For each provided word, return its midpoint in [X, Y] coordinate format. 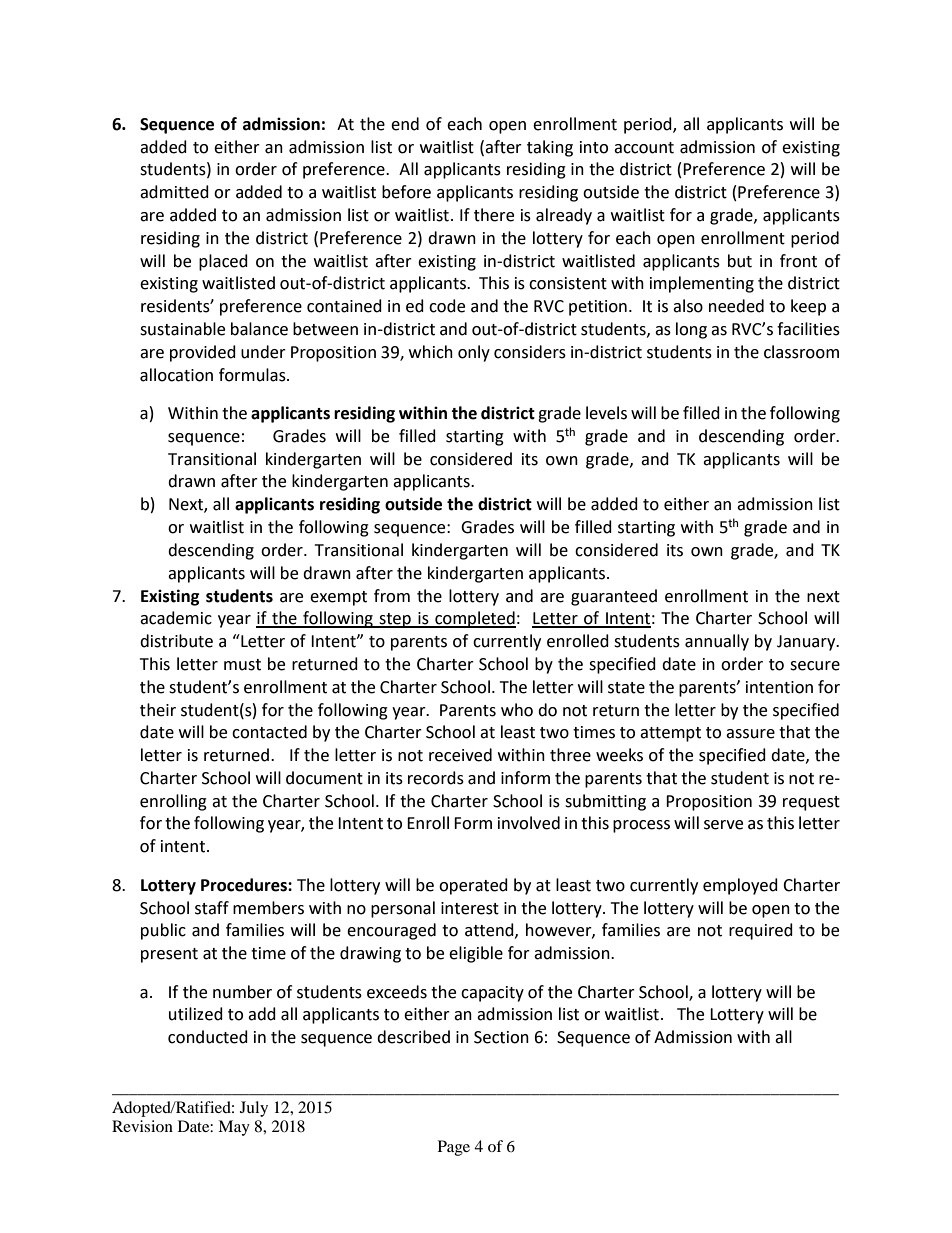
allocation [176, 375]
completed [474, 619]
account [644, 148]
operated [473, 886]
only [474, 353]
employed [740, 886]
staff [212, 908]
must [242, 665]
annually [717, 642]
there [494, 215]
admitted [174, 192]
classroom [801, 352]
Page [454, 1148]
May [234, 1128]
